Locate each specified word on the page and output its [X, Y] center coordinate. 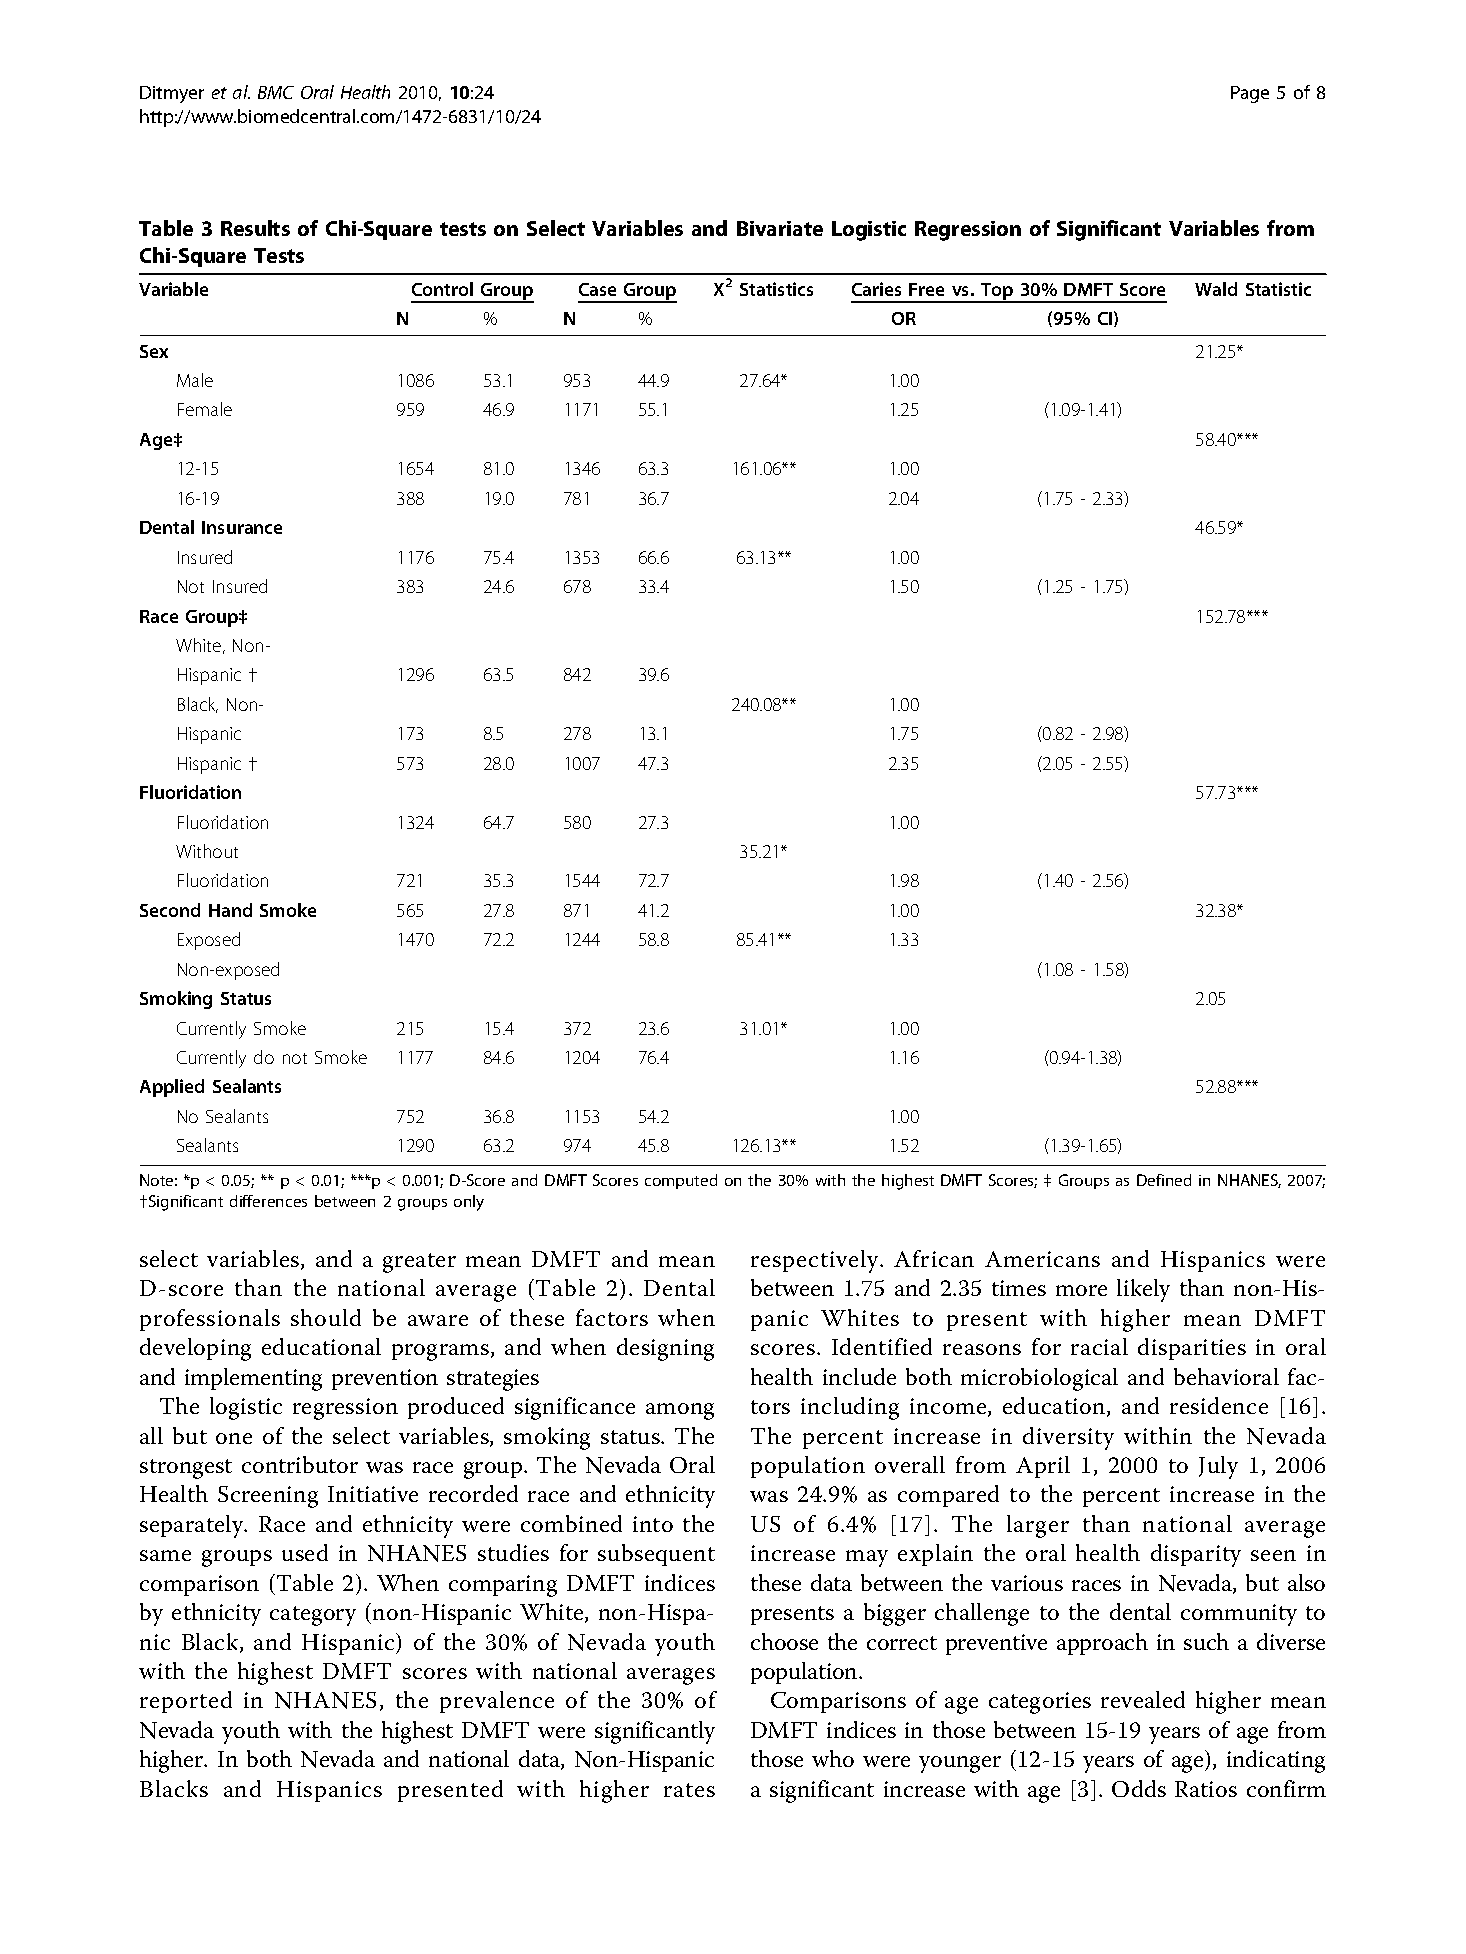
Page [1250, 94]
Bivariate [780, 228]
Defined [1164, 1180]
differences [268, 1201]
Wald [1216, 289]
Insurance [242, 527]
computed [681, 1181]
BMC [276, 92]
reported [186, 1702]
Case [597, 289]
